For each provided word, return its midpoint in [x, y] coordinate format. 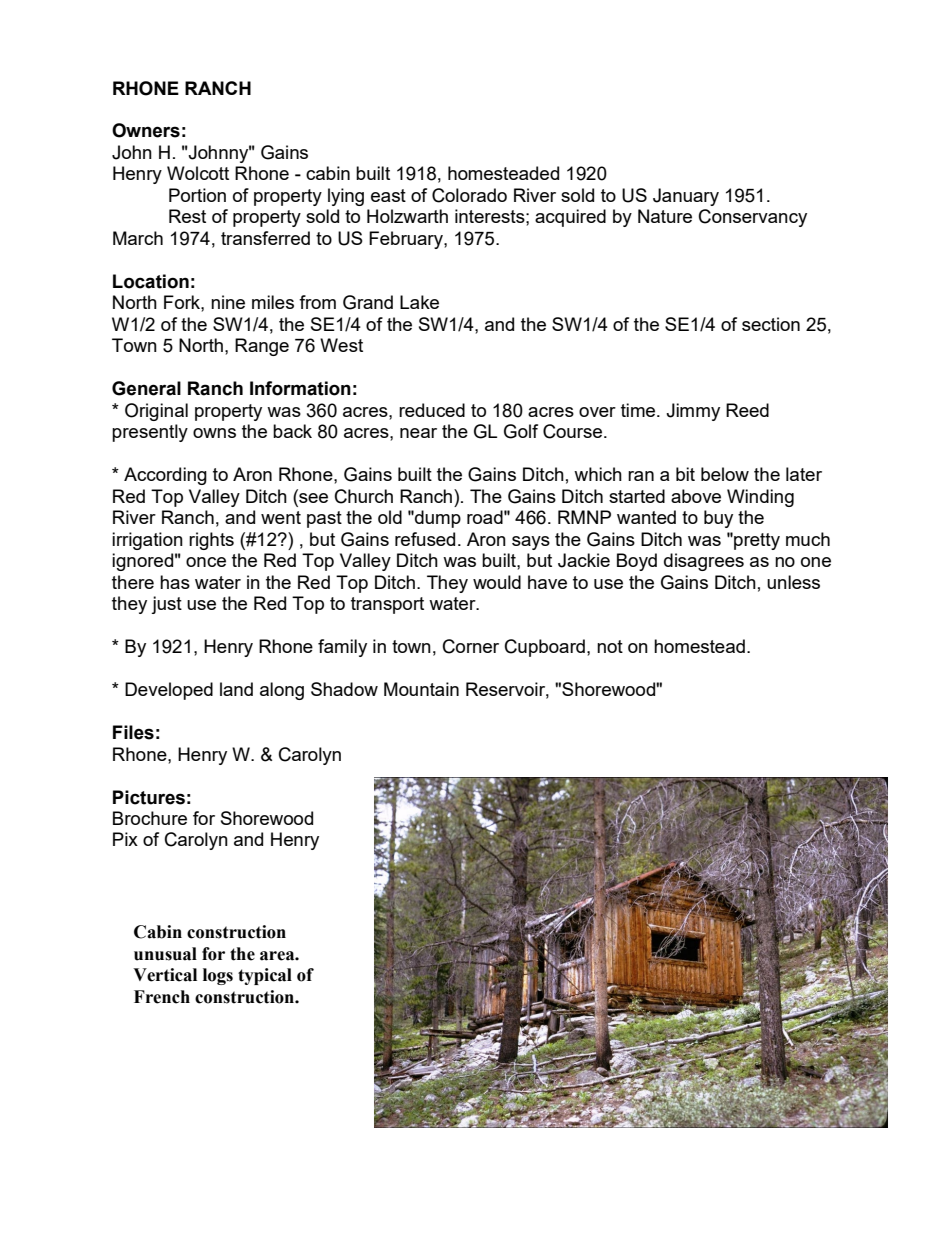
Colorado [469, 195]
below [725, 474]
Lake [419, 302]
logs [218, 976]
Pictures [149, 797]
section [771, 324]
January [686, 197]
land [236, 689]
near [418, 433]
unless [793, 582]
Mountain [421, 689]
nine [228, 302]
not [610, 646]
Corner [471, 646]
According [165, 476]
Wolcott [198, 173]
